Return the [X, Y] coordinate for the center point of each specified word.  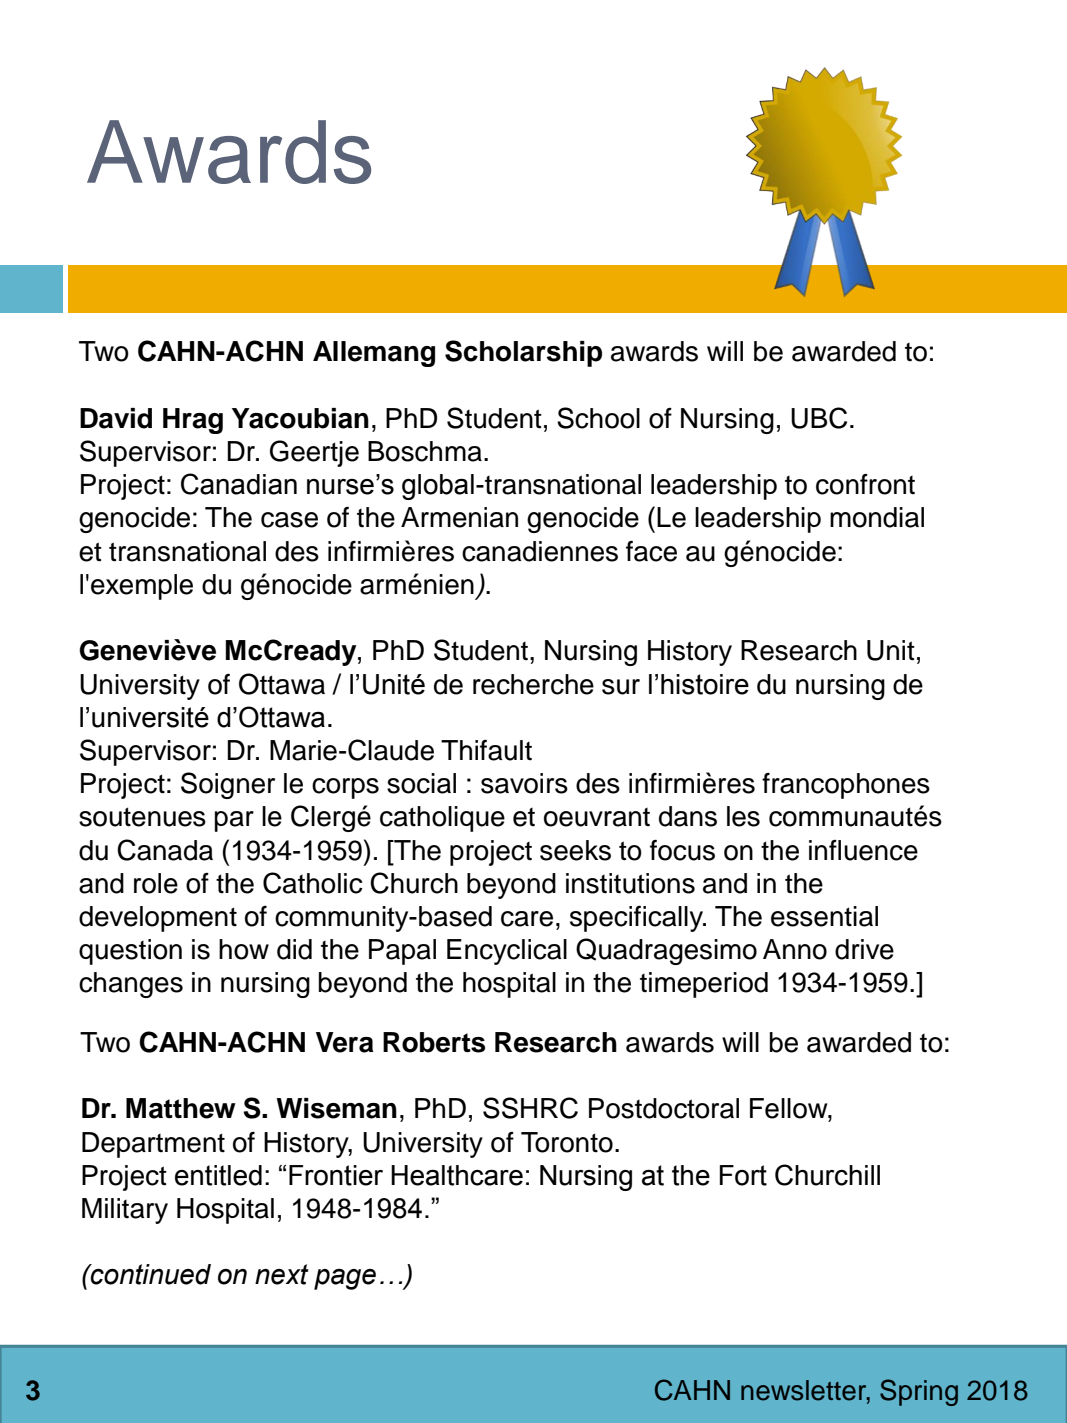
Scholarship [523, 353]
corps [345, 788]
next [282, 1274]
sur [621, 687]
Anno [795, 949]
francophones [846, 786]
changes [131, 985]
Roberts [434, 1042]
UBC [819, 418]
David [116, 418]
